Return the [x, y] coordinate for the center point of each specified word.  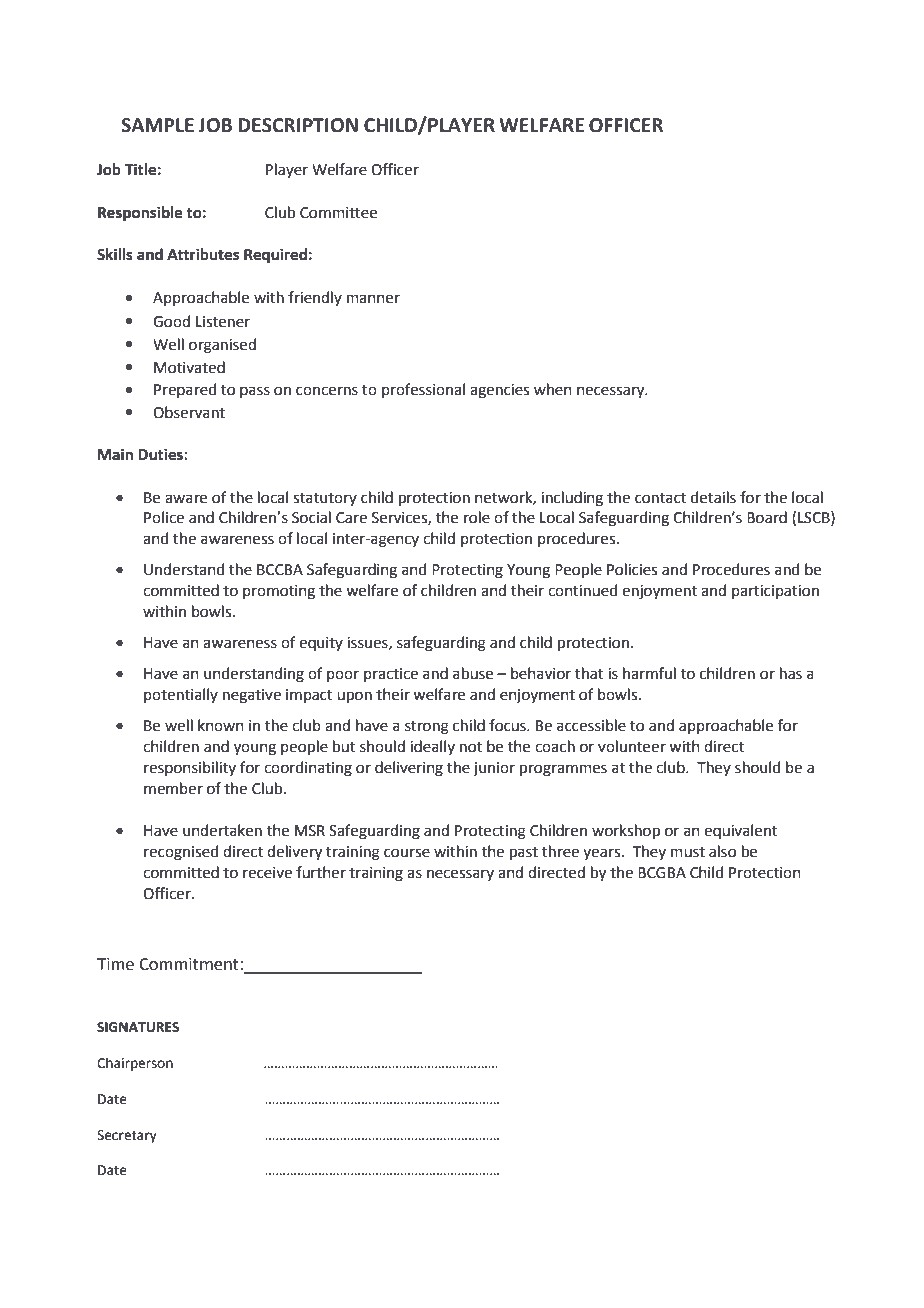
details [713, 497]
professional [423, 390]
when [553, 389]
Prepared [185, 390]
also [722, 851]
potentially [181, 695]
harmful [649, 673]
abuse [473, 673]
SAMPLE [157, 125]
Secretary [127, 1136]
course [407, 853]
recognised [181, 853]
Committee [338, 213]
